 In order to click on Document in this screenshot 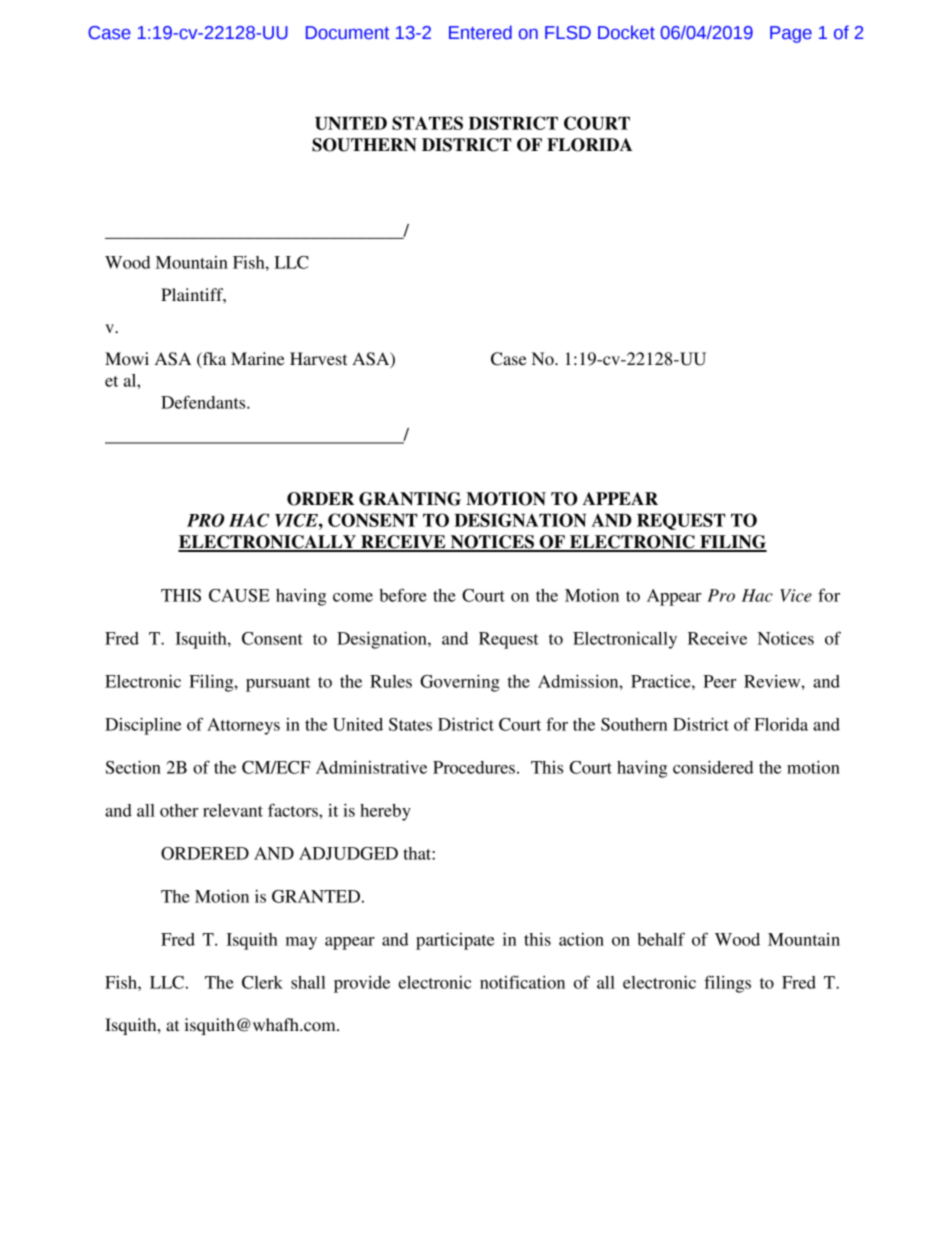, I will do `click(347, 33)`.
